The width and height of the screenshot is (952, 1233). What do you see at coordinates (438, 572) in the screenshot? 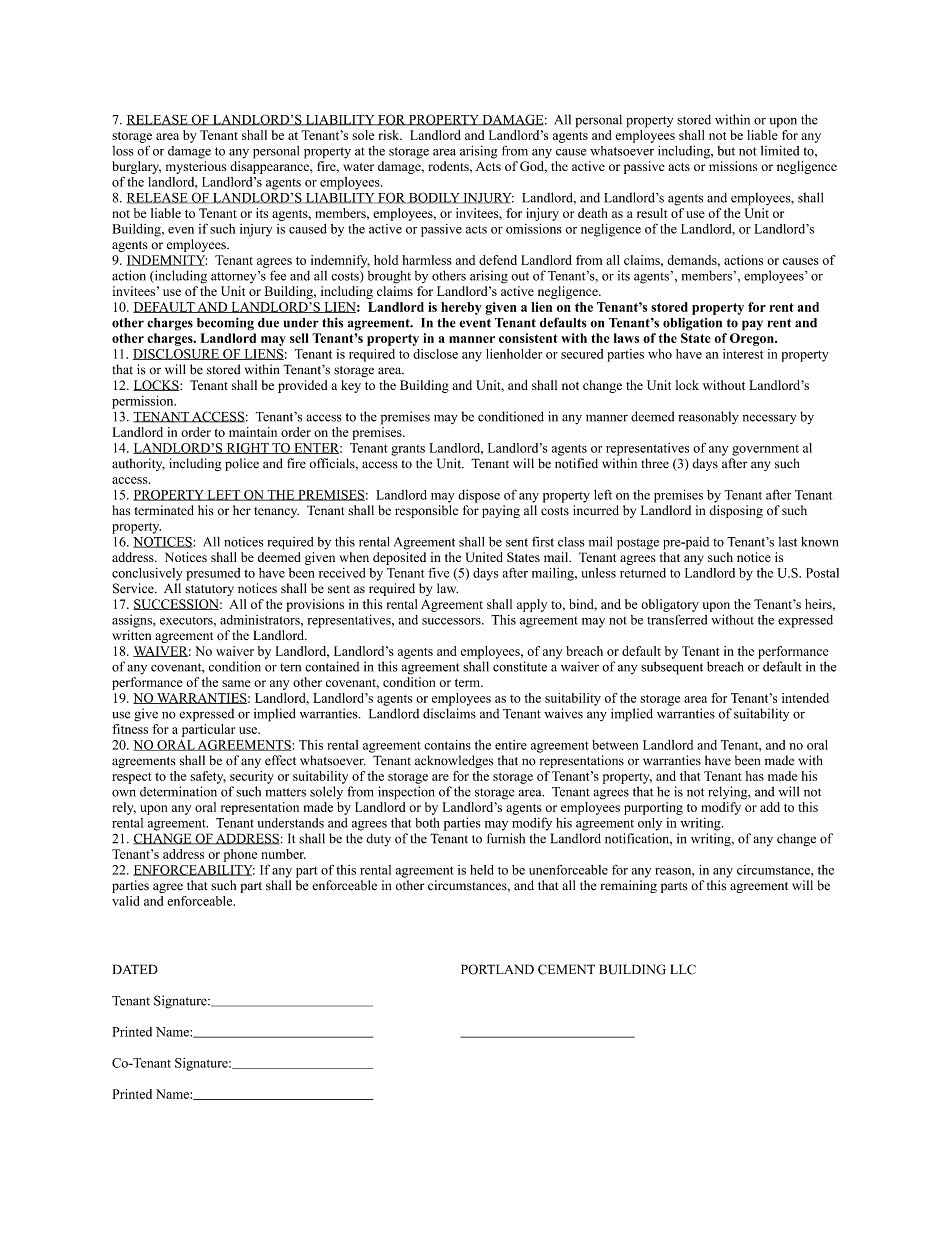
I see `five` at bounding box center [438, 572].
